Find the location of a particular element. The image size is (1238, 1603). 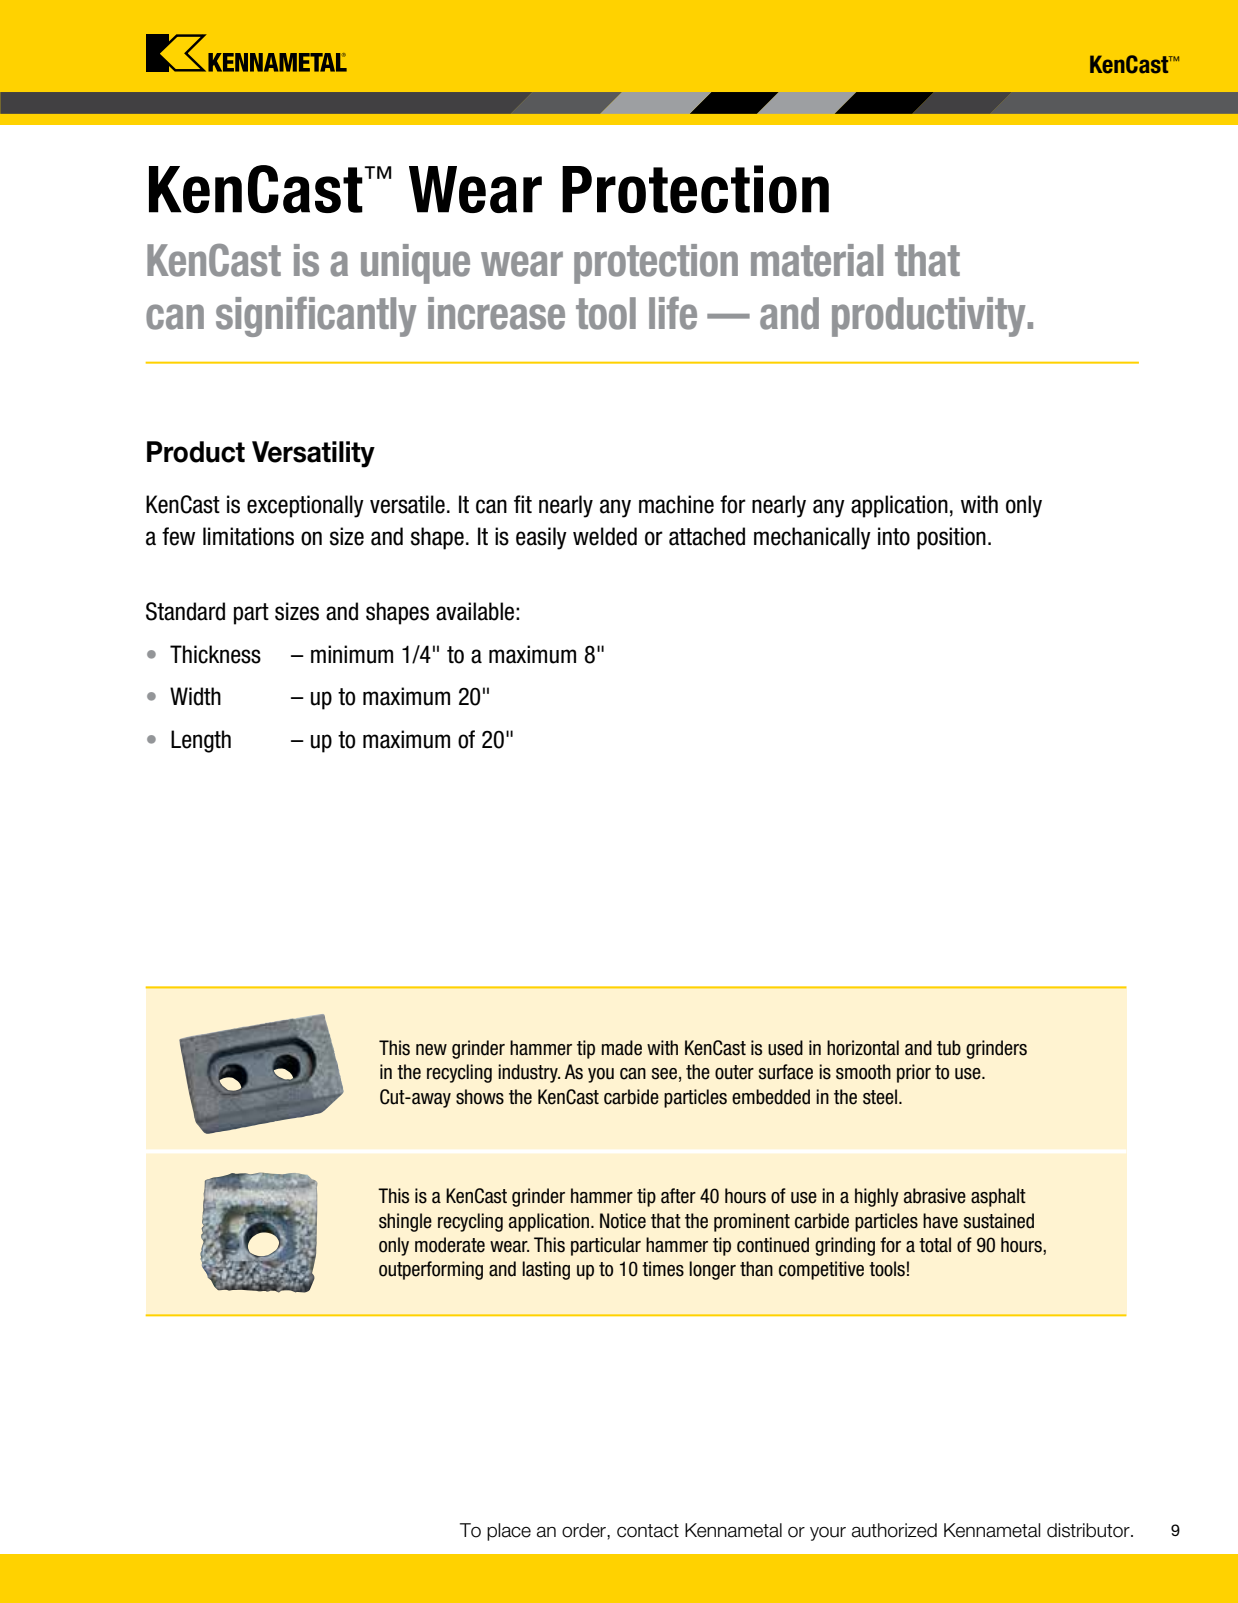

new is located at coordinates (431, 1050).
